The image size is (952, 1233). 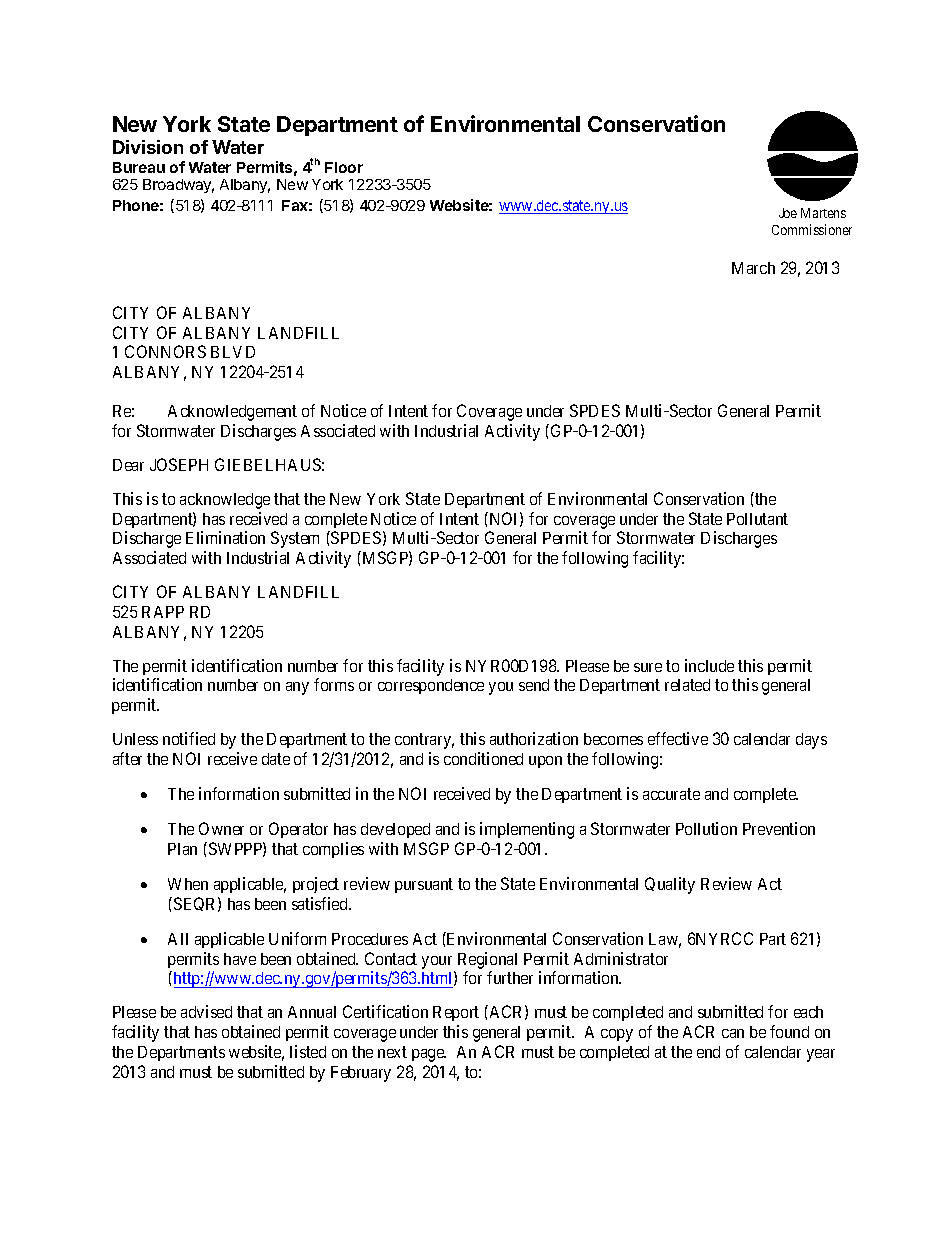 I want to click on listed, so click(x=308, y=1051).
